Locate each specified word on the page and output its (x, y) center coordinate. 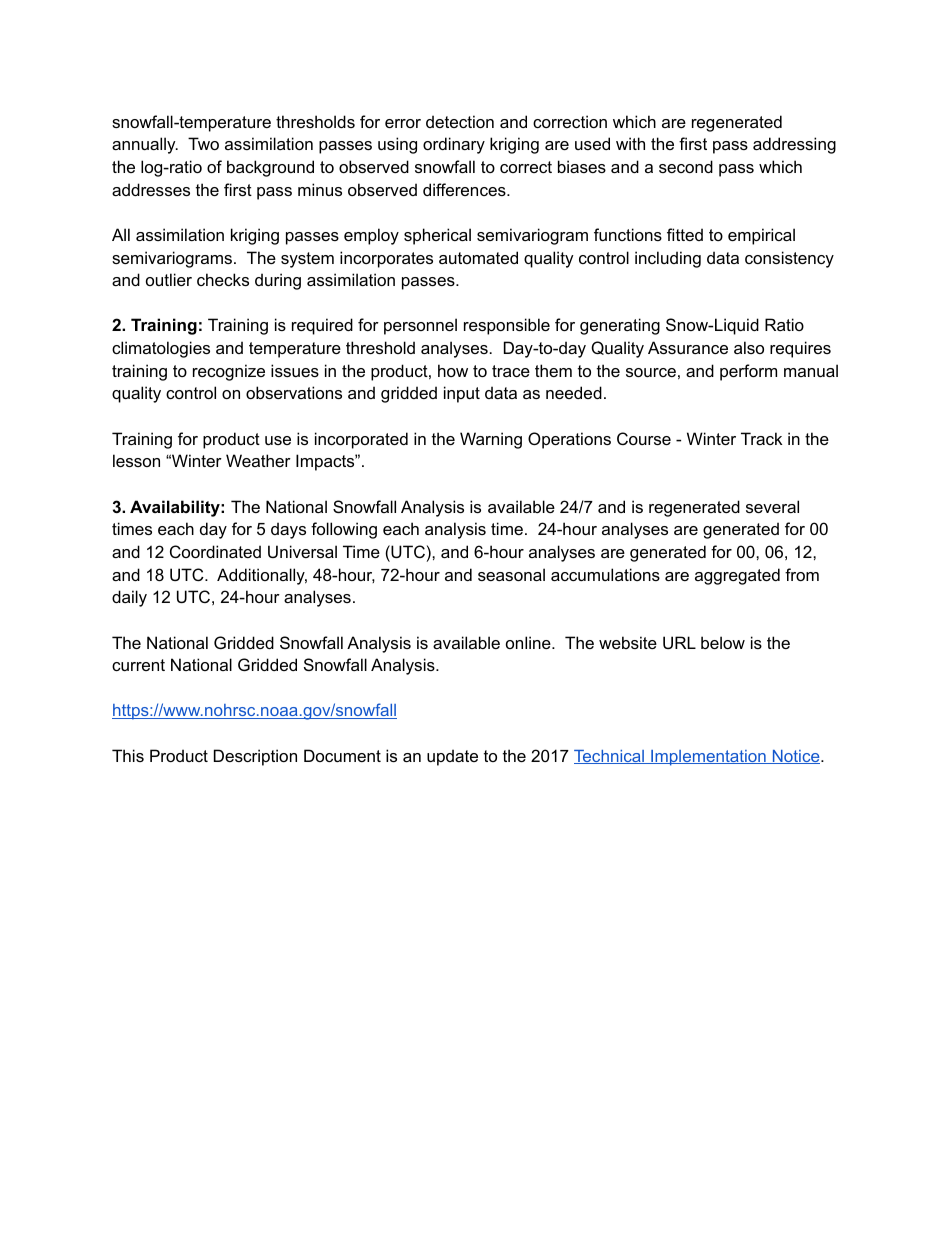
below (723, 642)
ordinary (454, 145)
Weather (258, 460)
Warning (491, 440)
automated (478, 257)
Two (203, 143)
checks (223, 279)
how (453, 370)
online (529, 642)
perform (748, 372)
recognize (229, 372)
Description (255, 757)
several (772, 506)
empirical (761, 236)
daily (129, 598)
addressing (794, 145)
